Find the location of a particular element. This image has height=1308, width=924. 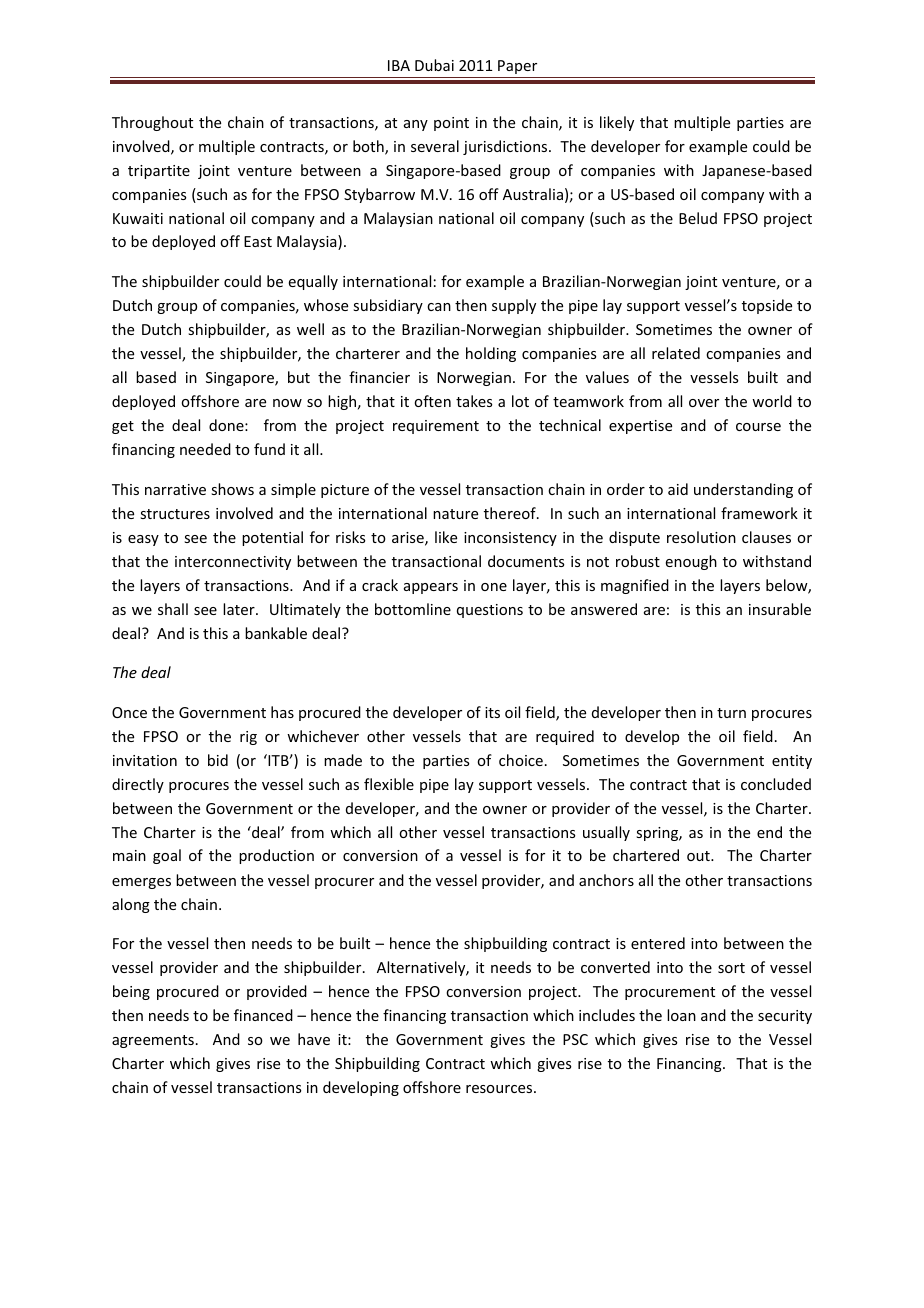

nature is located at coordinates (455, 514).
